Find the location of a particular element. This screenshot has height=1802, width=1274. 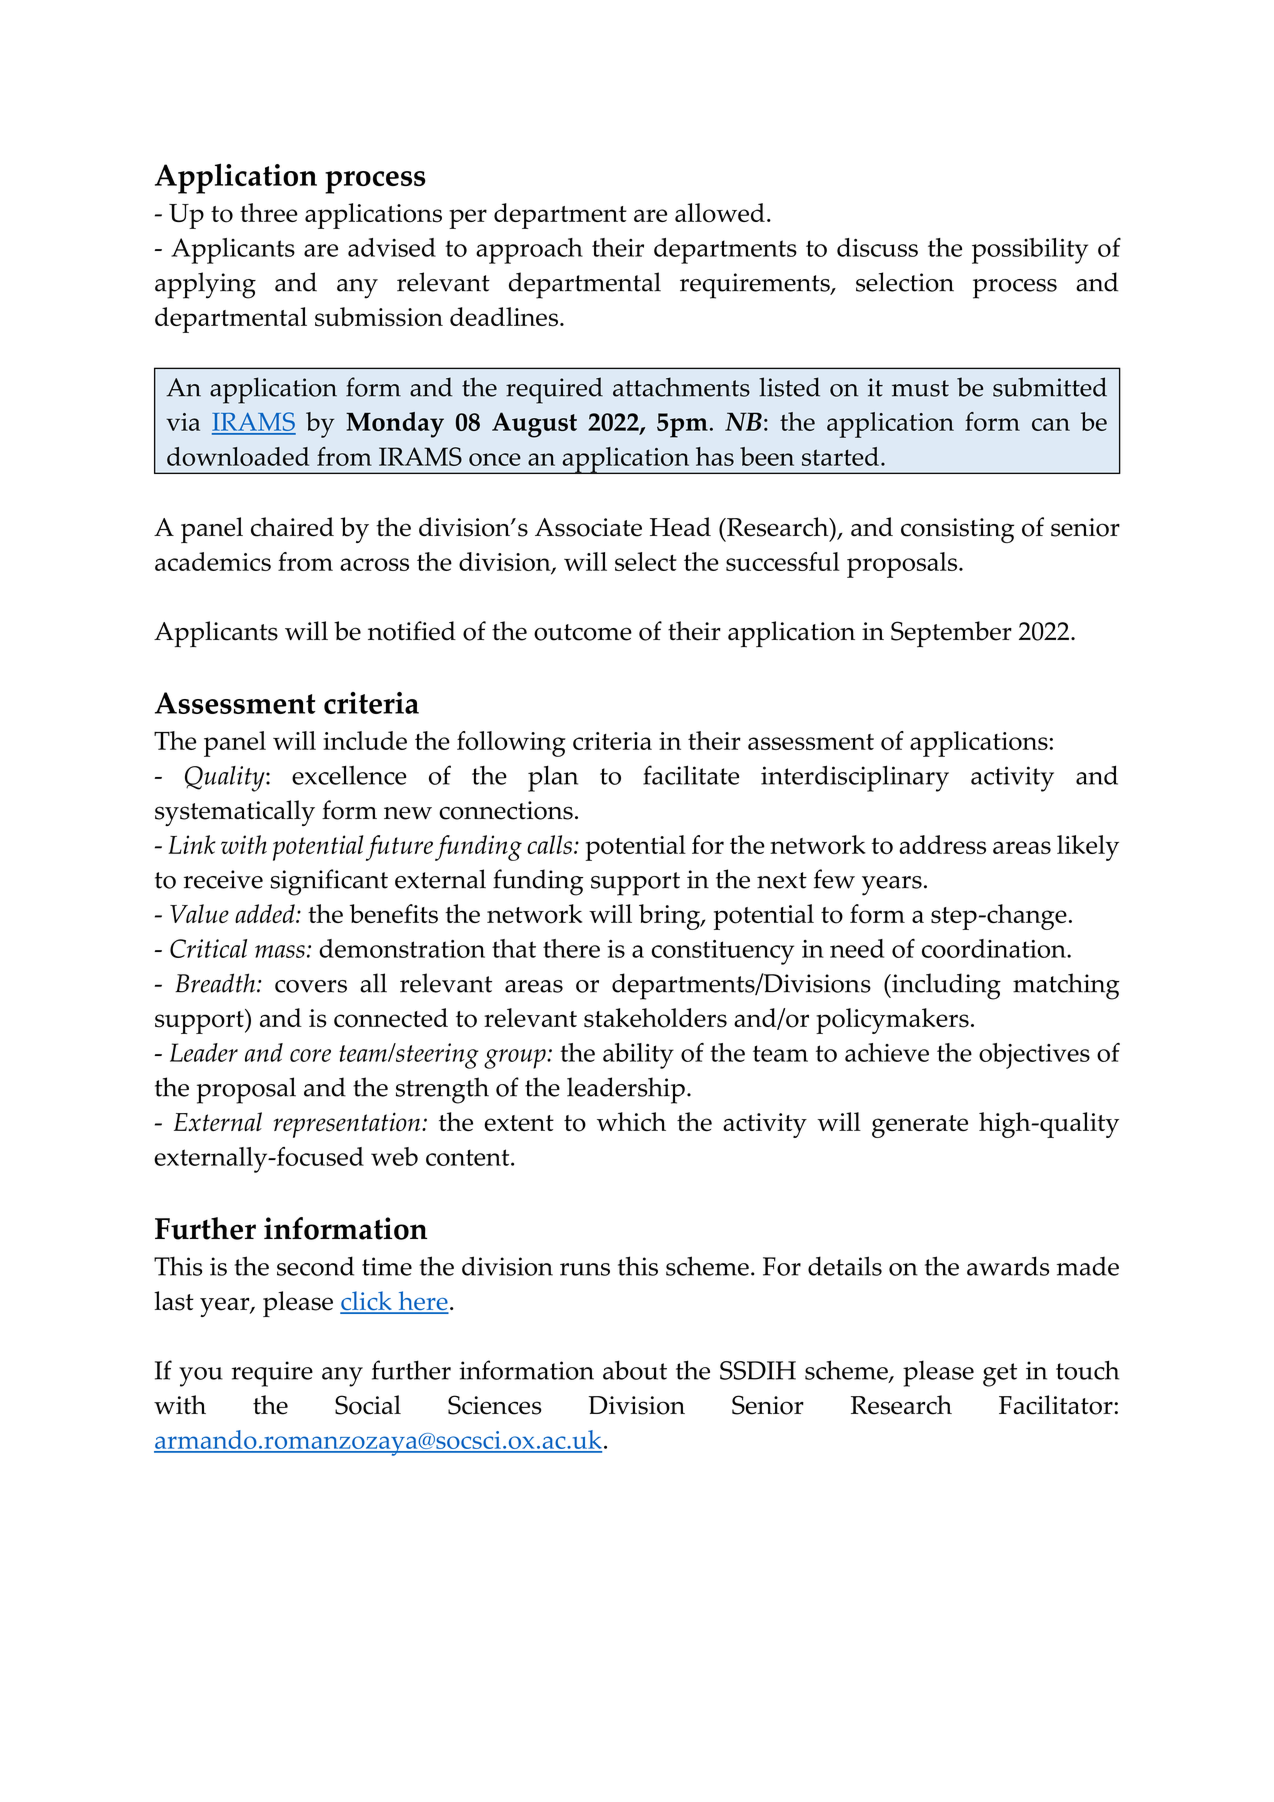

systematically is located at coordinates (235, 813).
